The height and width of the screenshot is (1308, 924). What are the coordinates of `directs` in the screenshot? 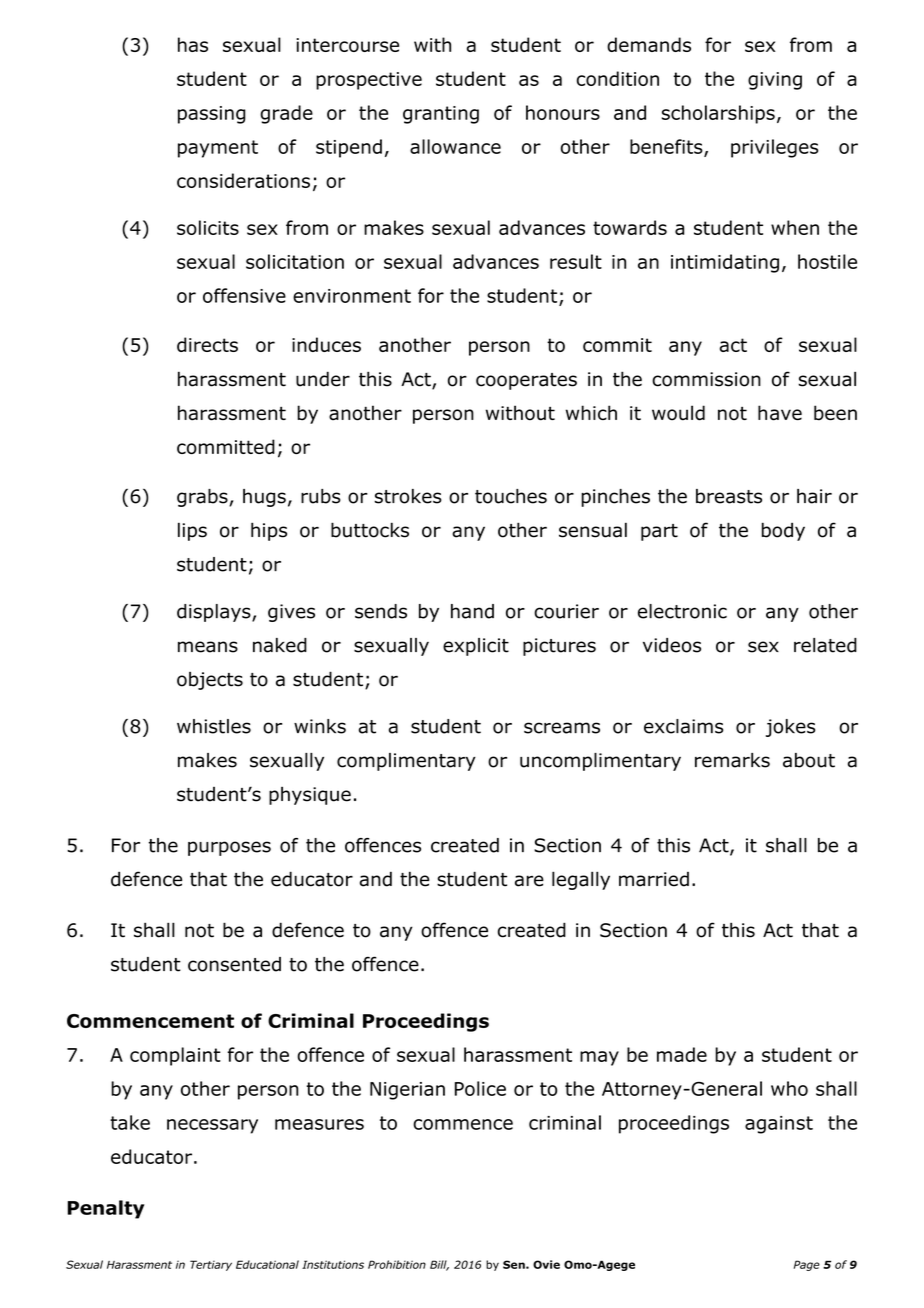 It's located at (207, 344).
